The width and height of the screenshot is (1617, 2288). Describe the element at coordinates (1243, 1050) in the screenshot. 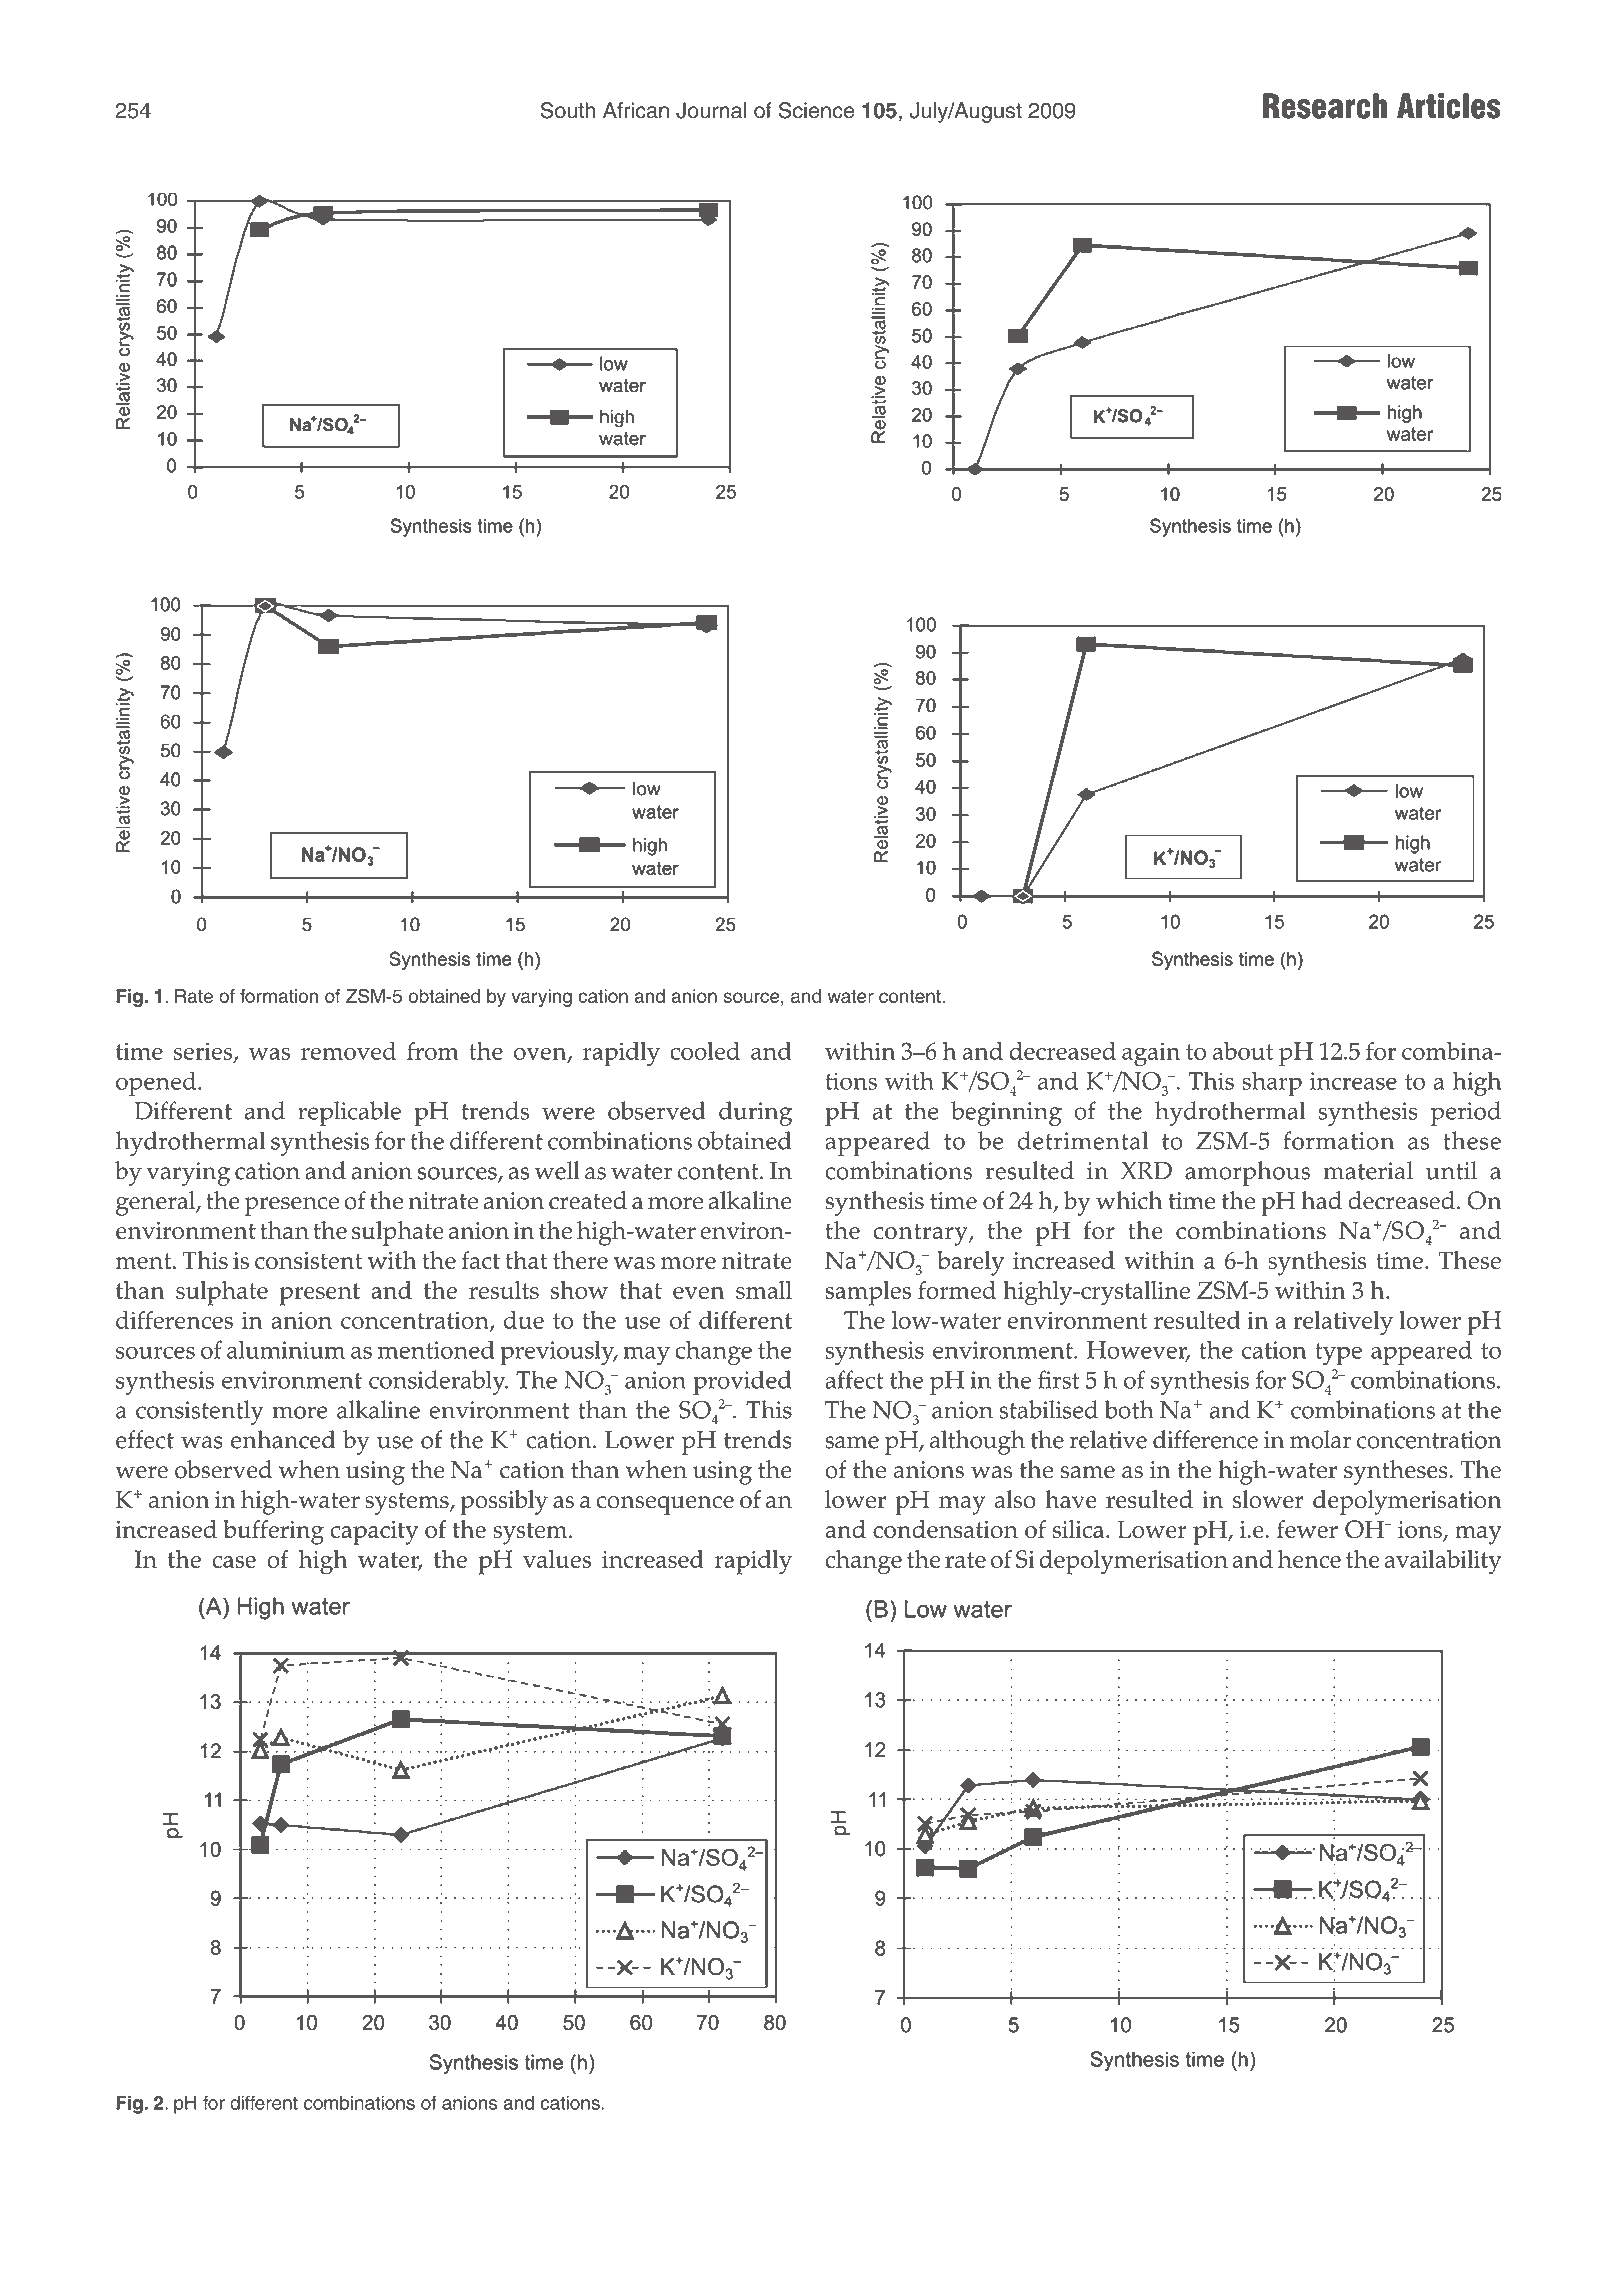

I see `about` at that location.
